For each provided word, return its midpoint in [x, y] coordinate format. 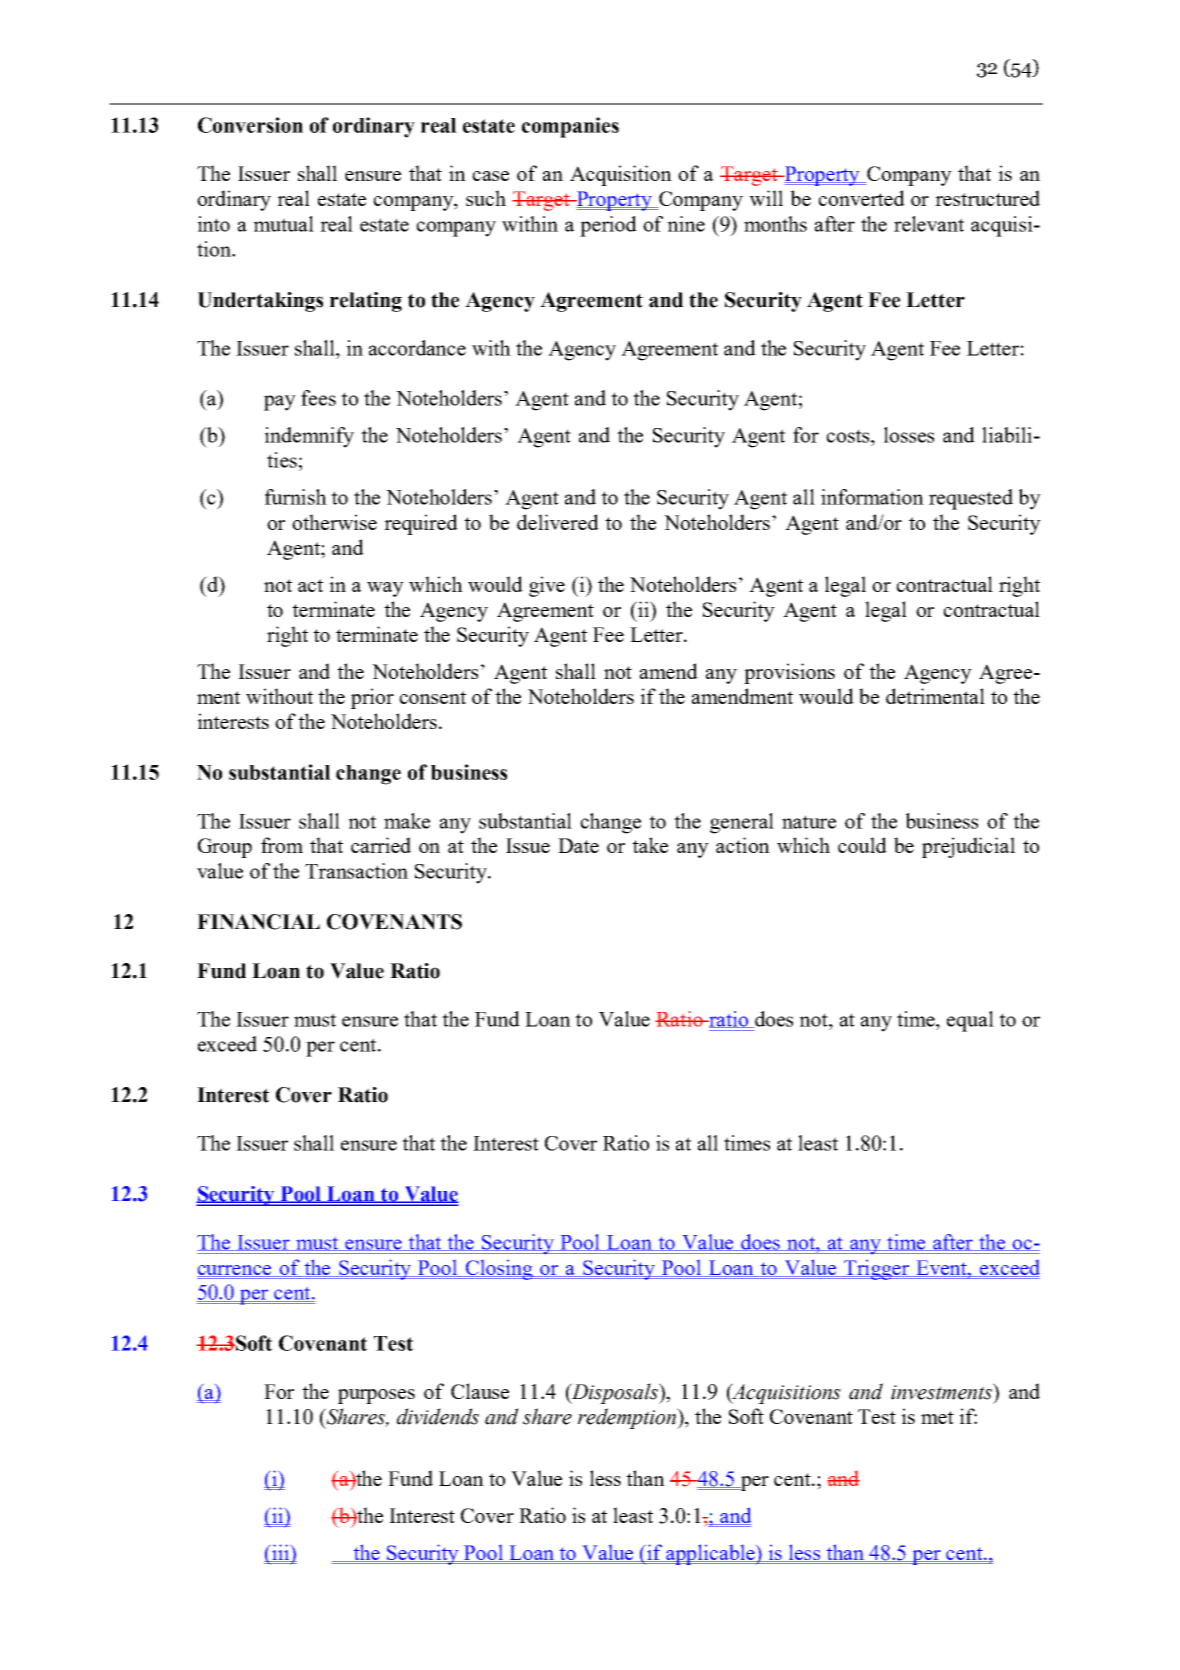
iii [281, 1553]
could [862, 845]
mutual [283, 224]
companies [570, 127]
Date [578, 845]
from [282, 845]
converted [861, 198]
